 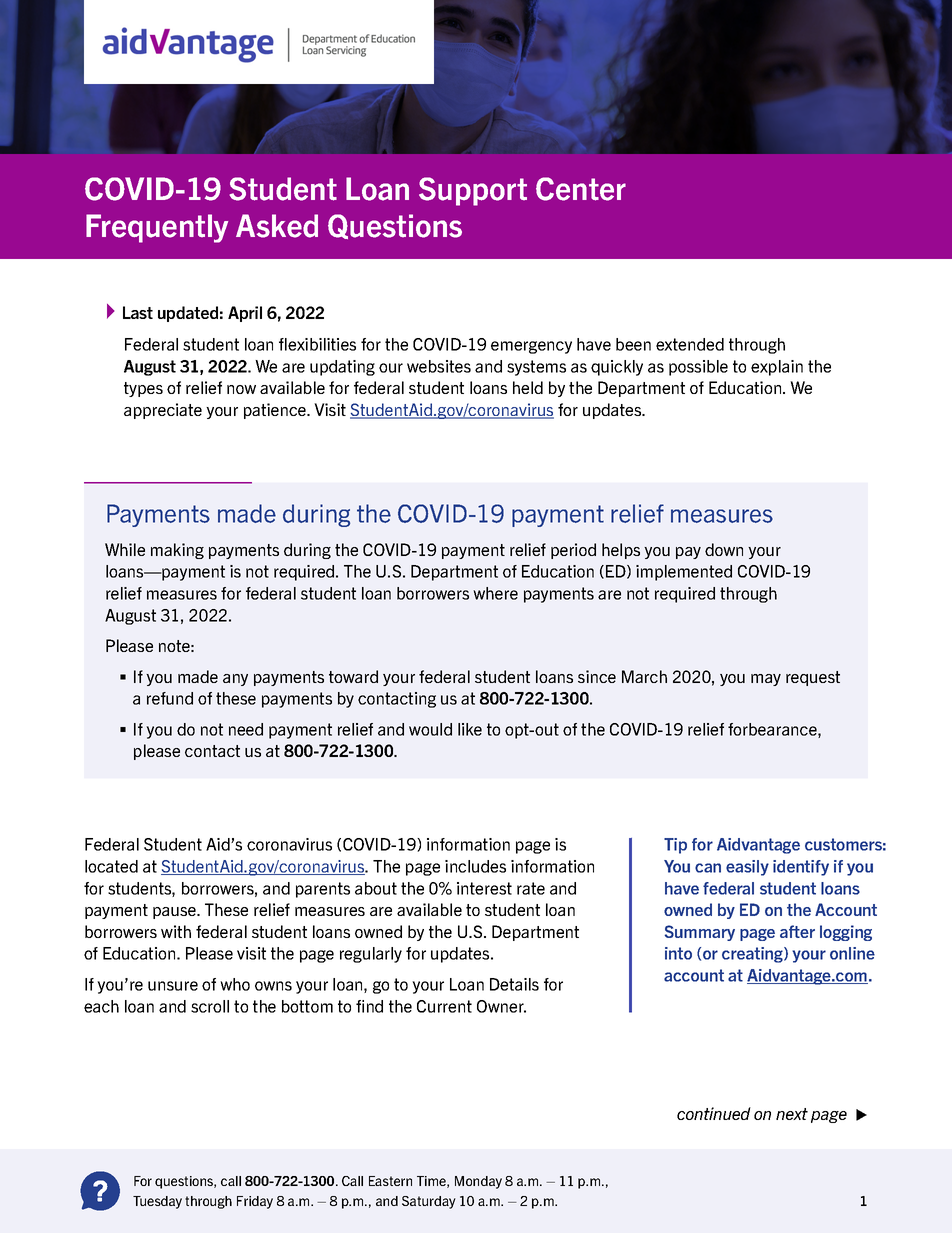 What do you see at coordinates (177, 551) in the image?
I see `making` at bounding box center [177, 551].
